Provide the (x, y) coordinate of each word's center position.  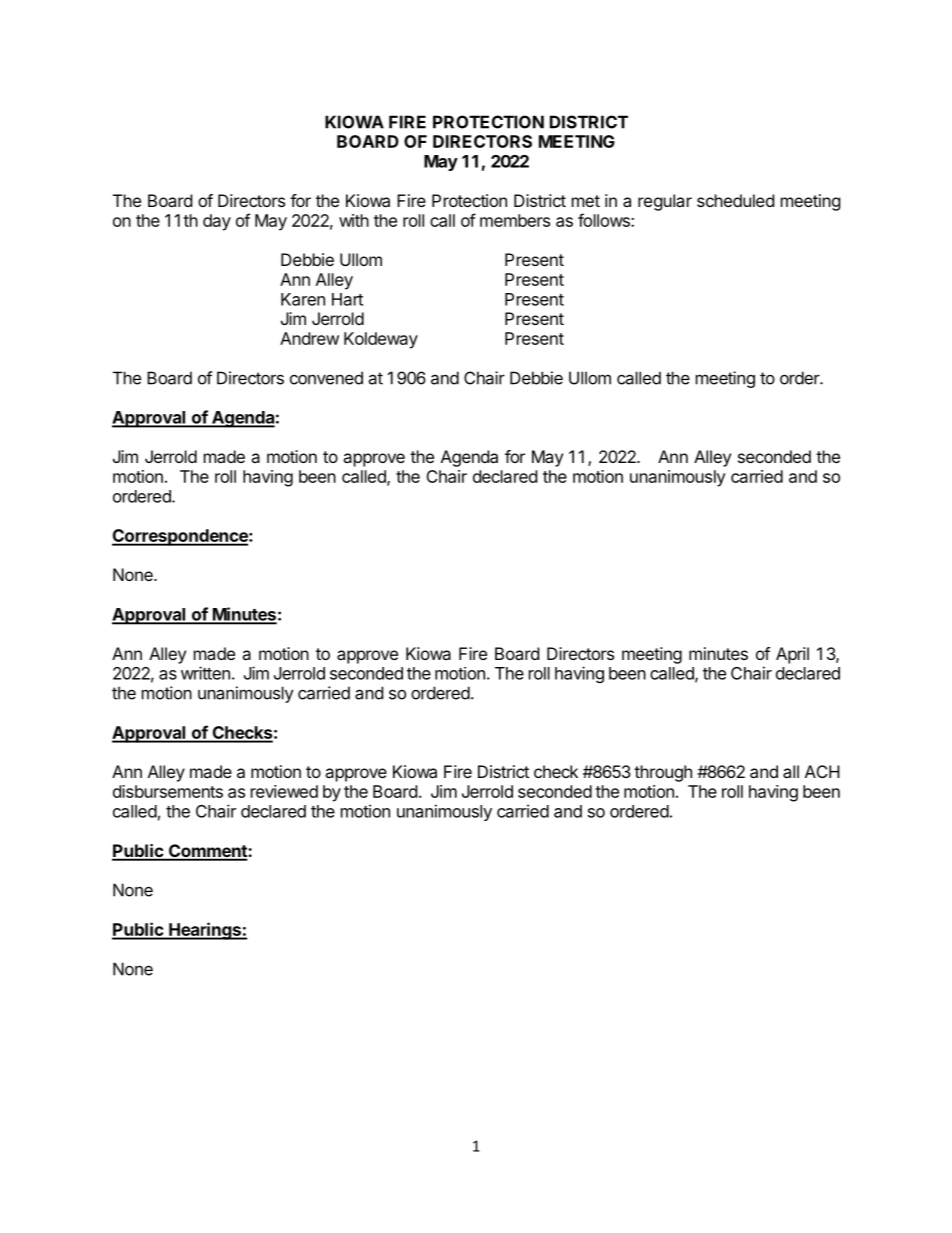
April (792, 655)
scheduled (735, 200)
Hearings (205, 931)
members (515, 220)
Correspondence (181, 537)
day (217, 222)
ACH (822, 771)
